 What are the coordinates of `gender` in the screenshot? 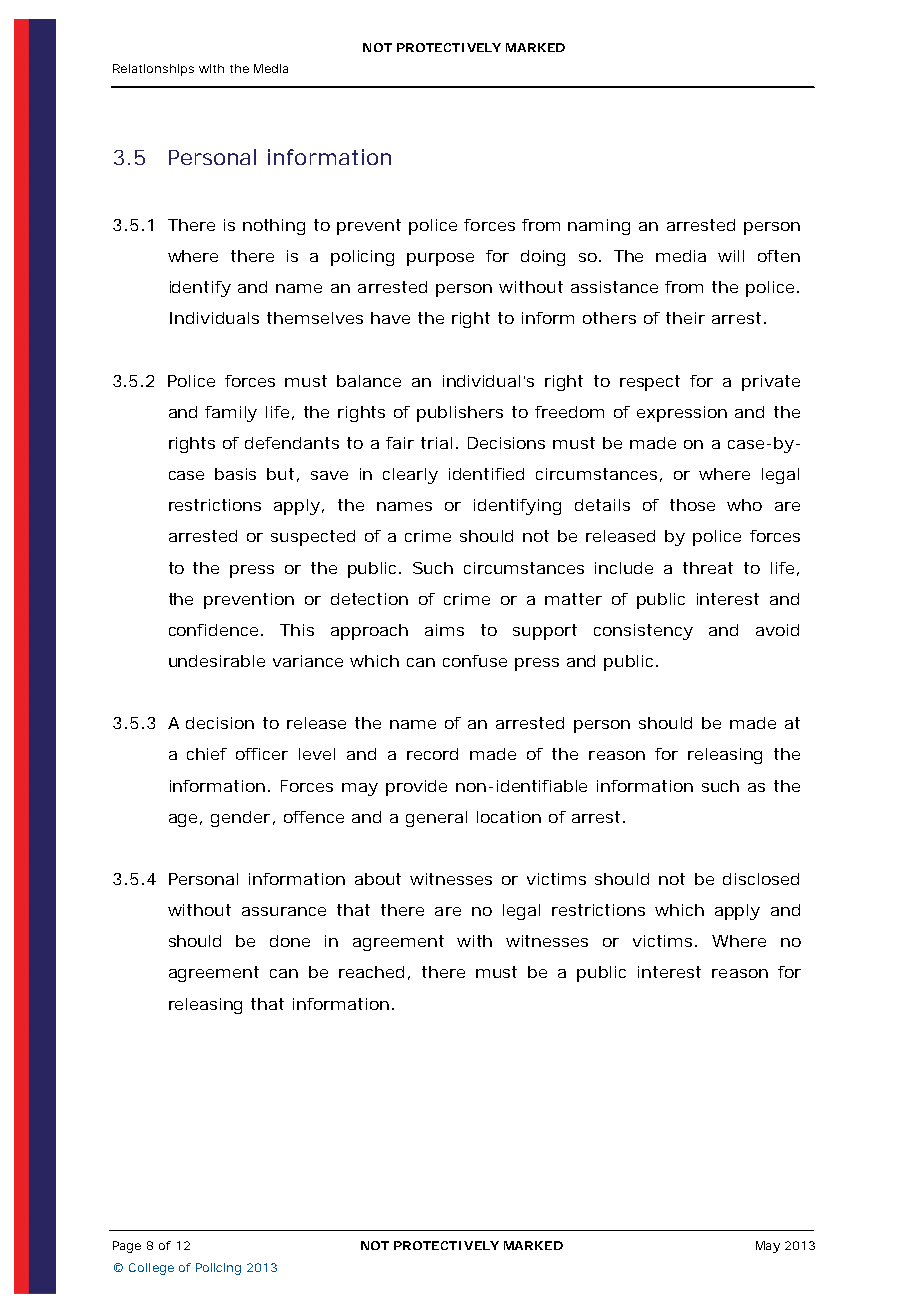 It's located at (240, 819).
